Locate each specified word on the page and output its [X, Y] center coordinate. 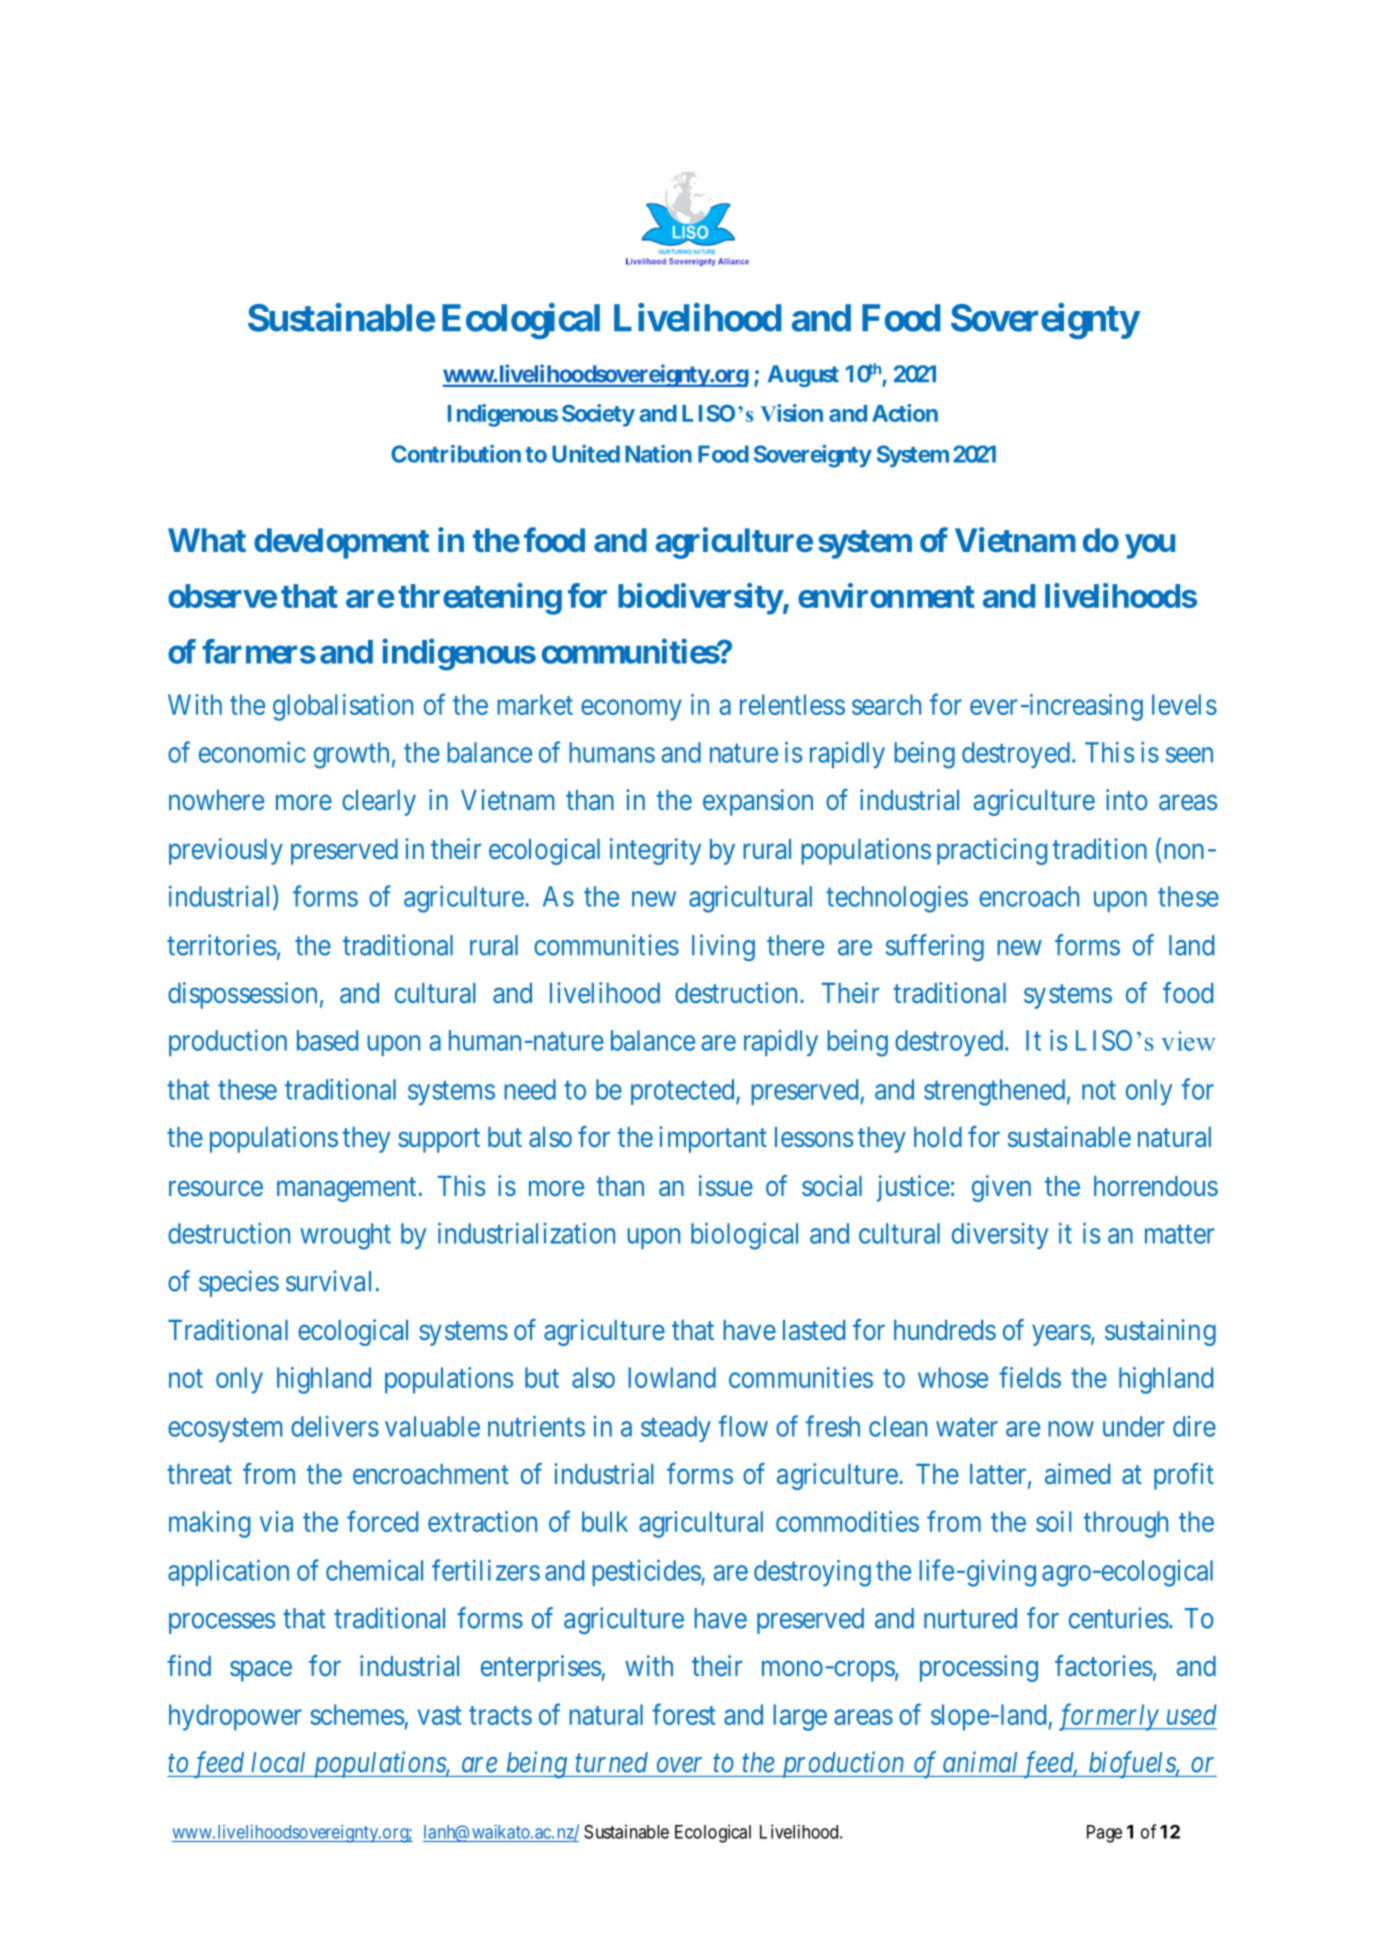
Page [1104, 1834]
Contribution [456, 454]
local [278, 1762]
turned [611, 1762]
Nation [658, 454]
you [1150, 546]
